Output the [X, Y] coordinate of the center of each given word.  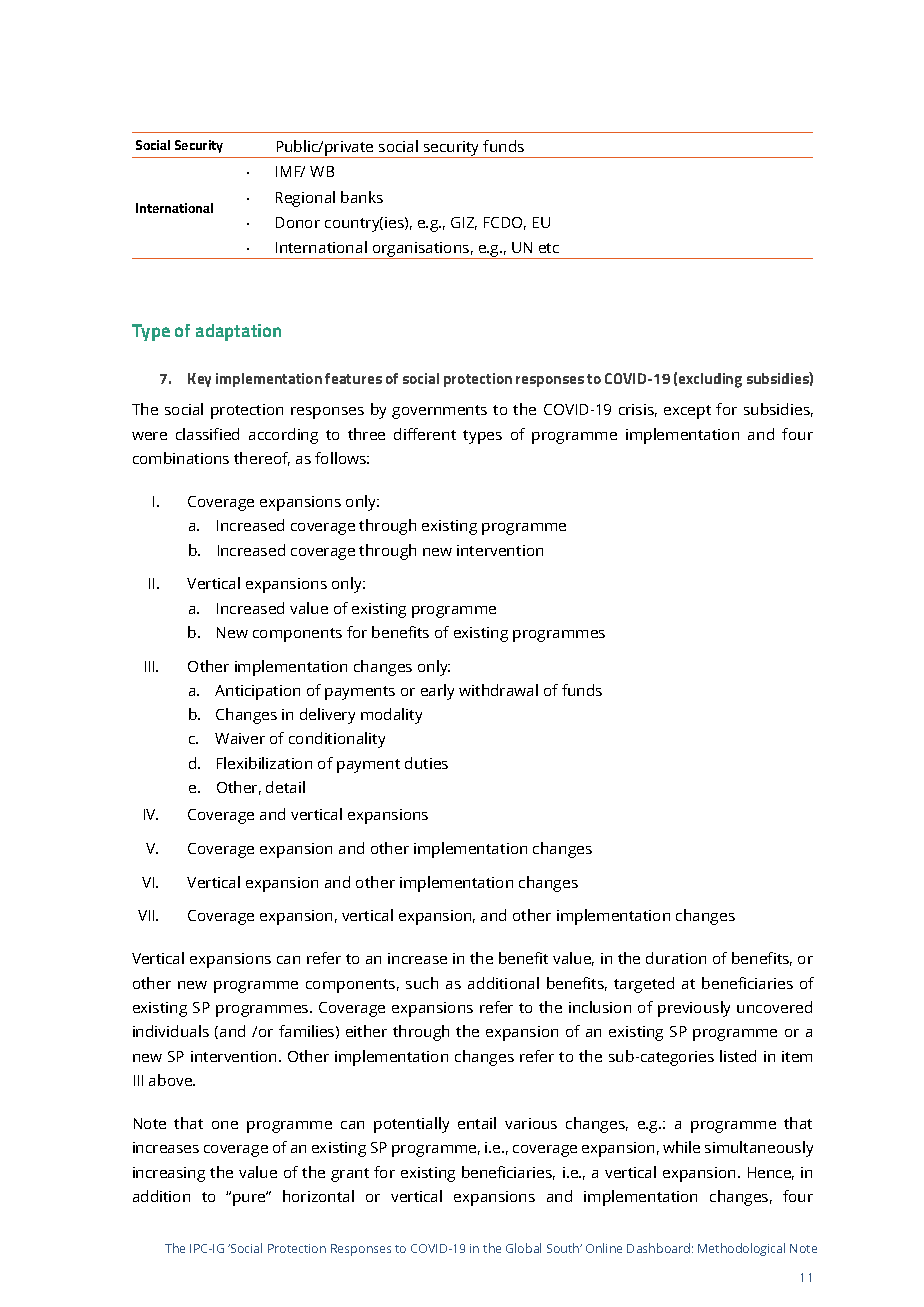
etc [549, 248]
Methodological [741, 1249]
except [687, 412]
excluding [710, 380]
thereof [262, 459]
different [425, 434]
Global [523, 1248]
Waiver [240, 738]
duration [676, 958]
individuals [171, 1031]
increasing [169, 1174]
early [437, 692]
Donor [298, 222]
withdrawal [498, 690]
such [422, 983]
